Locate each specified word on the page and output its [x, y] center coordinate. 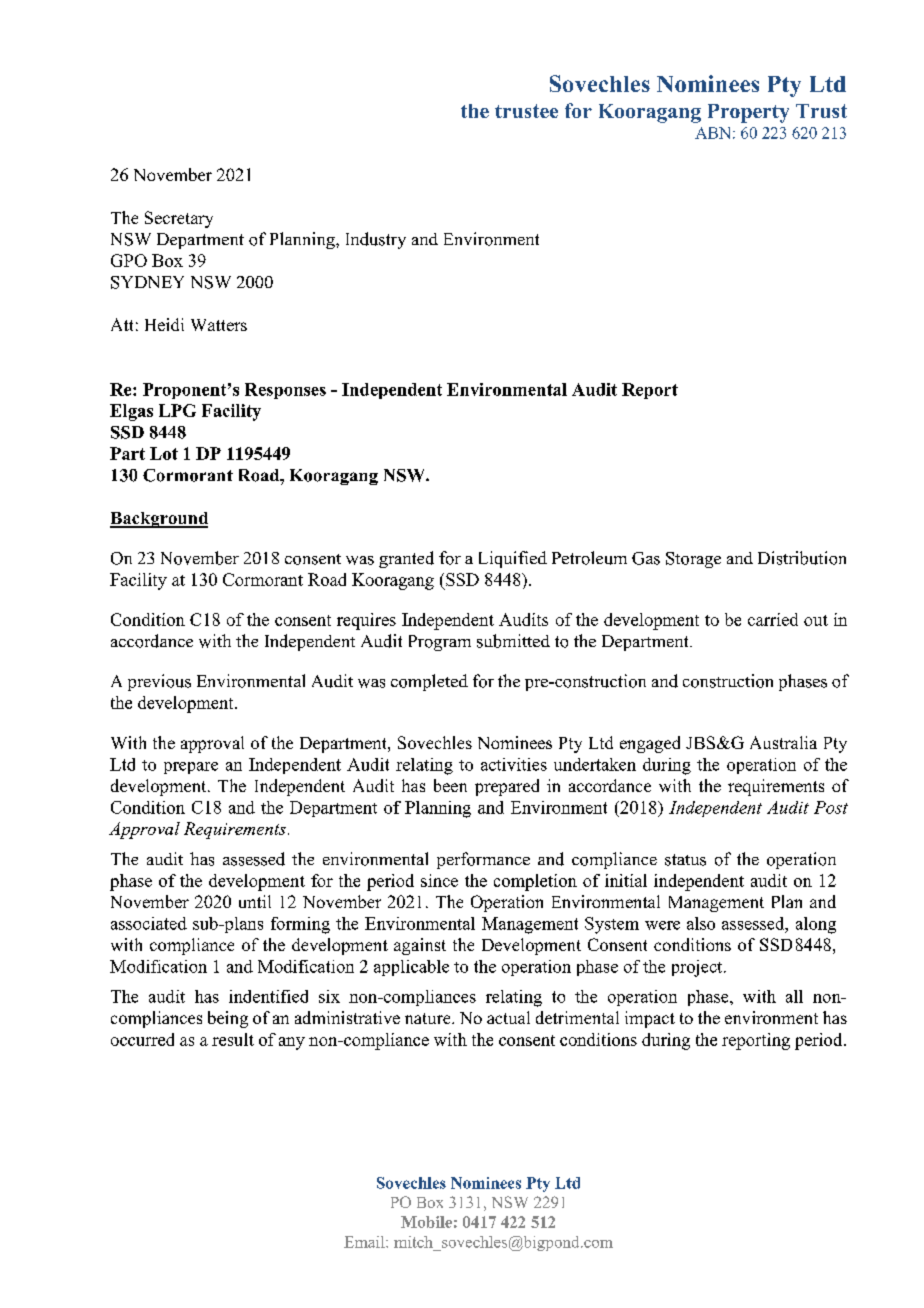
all [794, 996]
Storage [693, 560]
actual [508, 1017]
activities [514, 764]
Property [748, 113]
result [233, 1039]
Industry [376, 240]
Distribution [802, 558]
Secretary [179, 219]
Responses [285, 391]
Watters [219, 325]
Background [159, 520]
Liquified [513, 559]
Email [365, 1242]
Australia [783, 742]
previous [159, 682]
